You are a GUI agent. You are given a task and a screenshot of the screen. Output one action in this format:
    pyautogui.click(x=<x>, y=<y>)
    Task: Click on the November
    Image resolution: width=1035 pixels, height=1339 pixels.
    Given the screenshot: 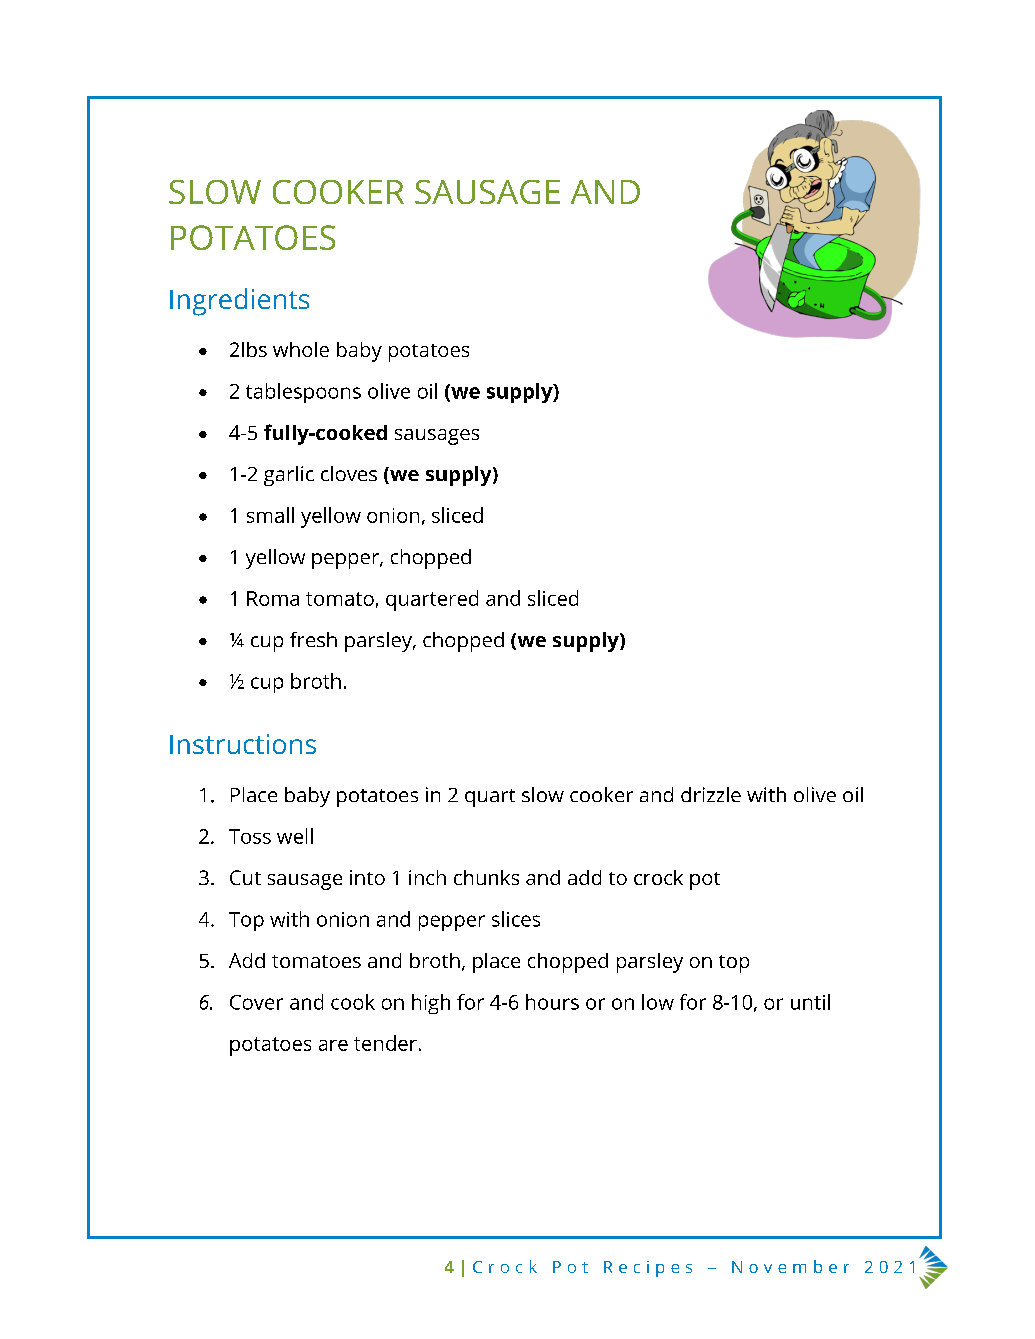 What is the action you would take?
    pyautogui.click(x=790, y=1266)
